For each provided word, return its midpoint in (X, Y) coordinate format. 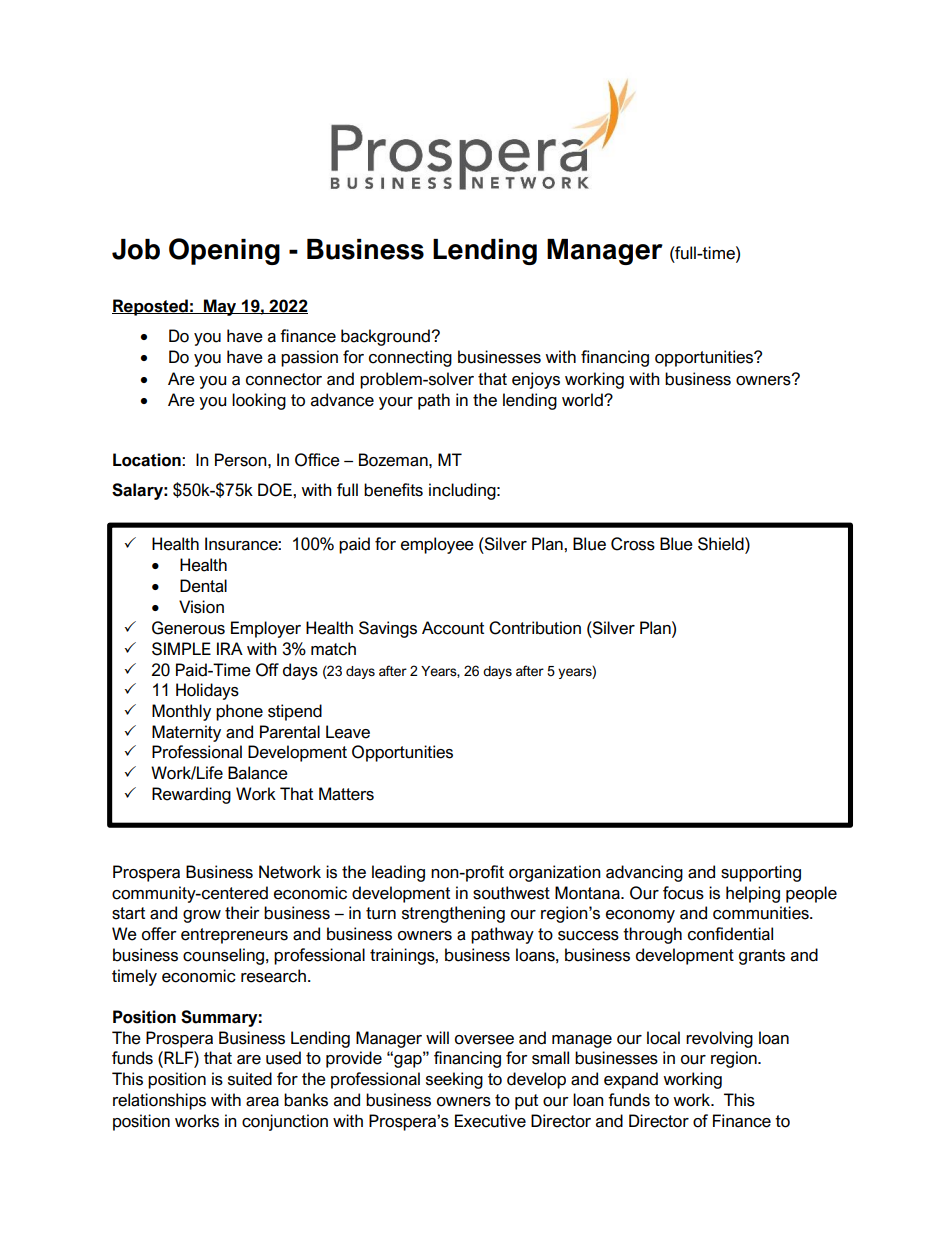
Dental (203, 586)
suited (250, 1079)
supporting (761, 873)
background (386, 337)
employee (437, 545)
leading (398, 873)
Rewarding (191, 795)
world (583, 400)
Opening (224, 251)
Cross (633, 544)
